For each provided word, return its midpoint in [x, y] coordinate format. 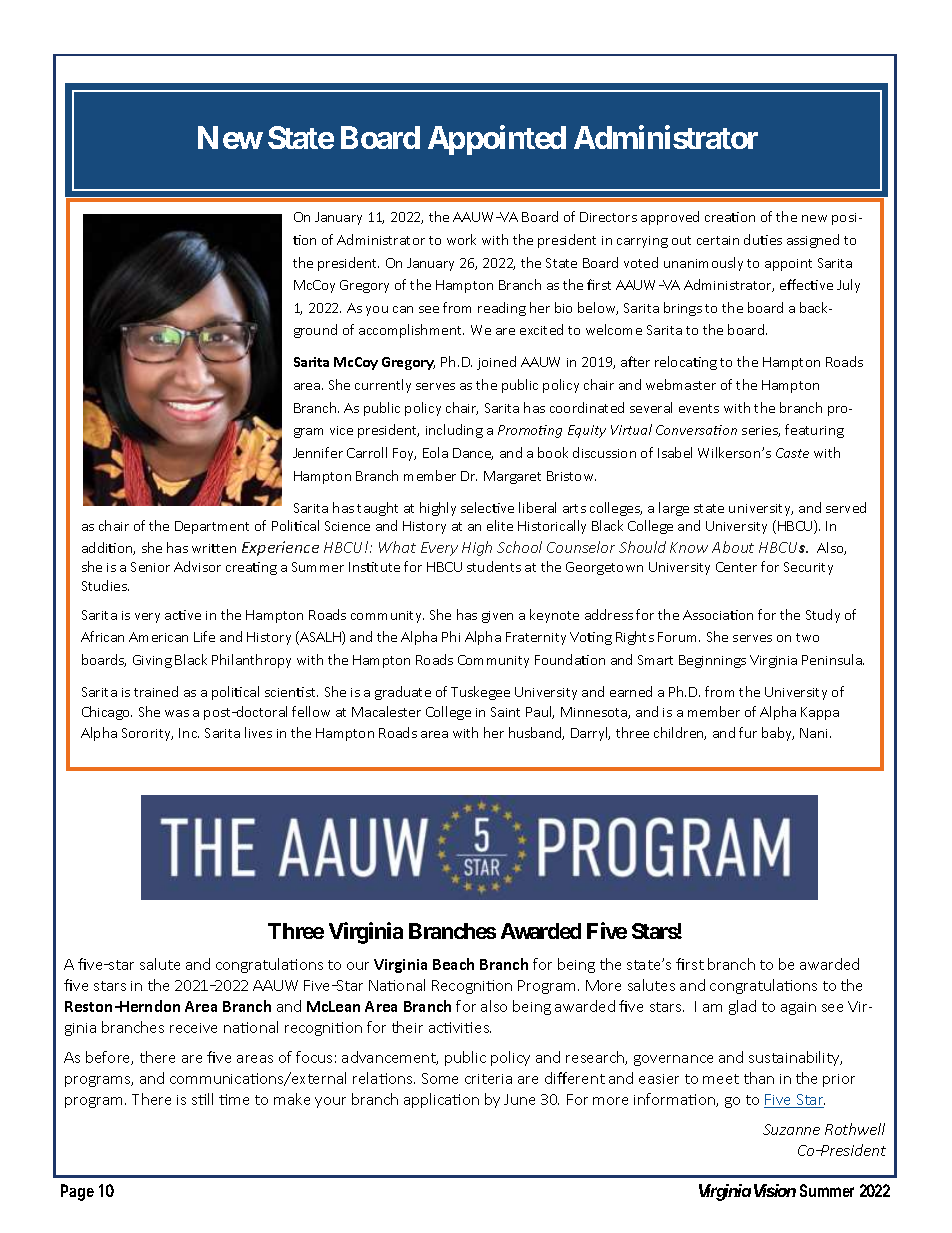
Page [77, 1192]
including [454, 431]
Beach [453, 964]
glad [742, 1007]
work [461, 239]
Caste [792, 453]
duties [763, 239]
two [807, 637]
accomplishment [411, 331]
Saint [505, 712]
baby [778, 734]
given [497, 617]
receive [193, 1028]
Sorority [147, 734]
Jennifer [318, 452]
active [183, 615]
